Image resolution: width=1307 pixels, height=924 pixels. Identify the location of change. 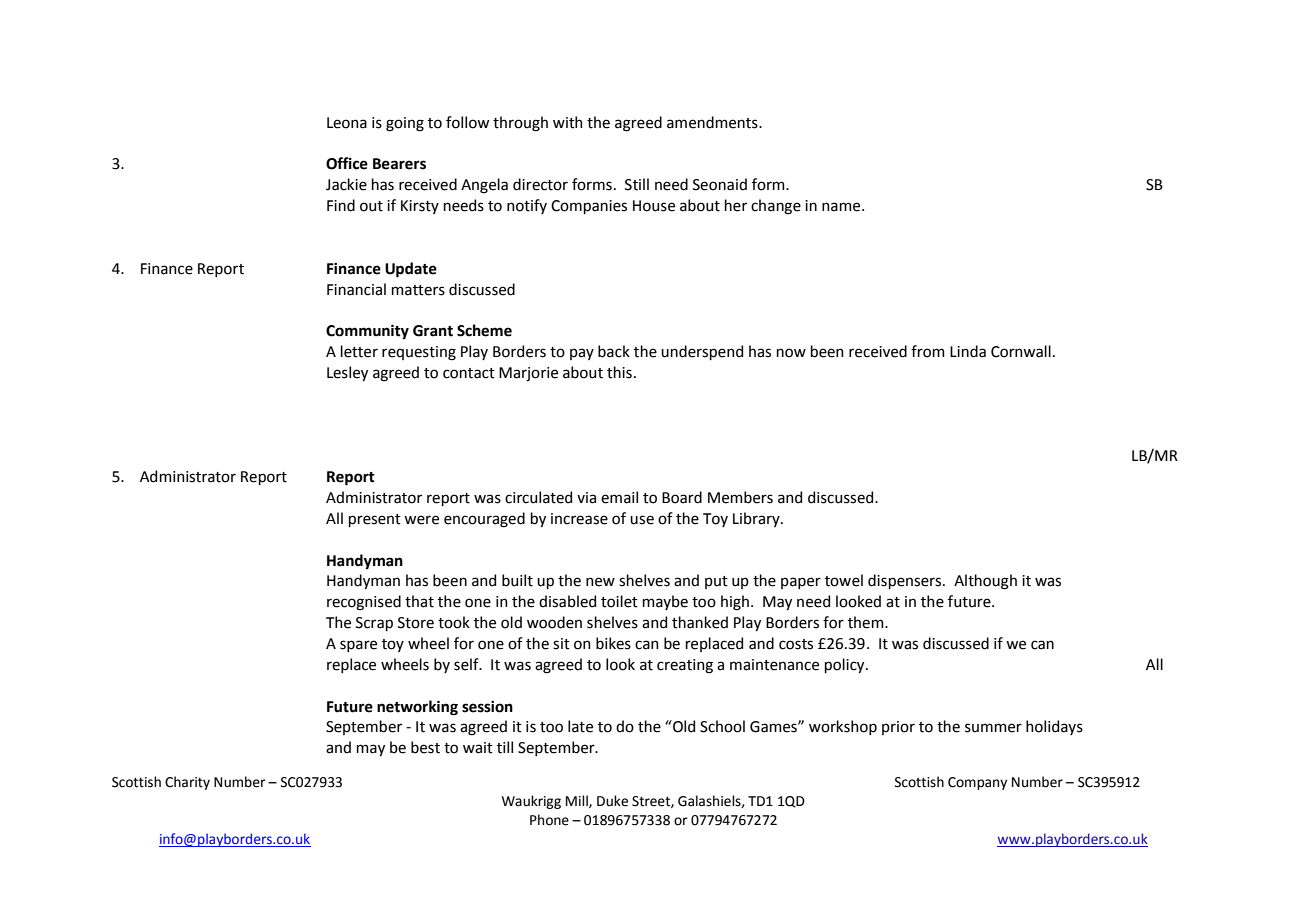
(776, 207).
